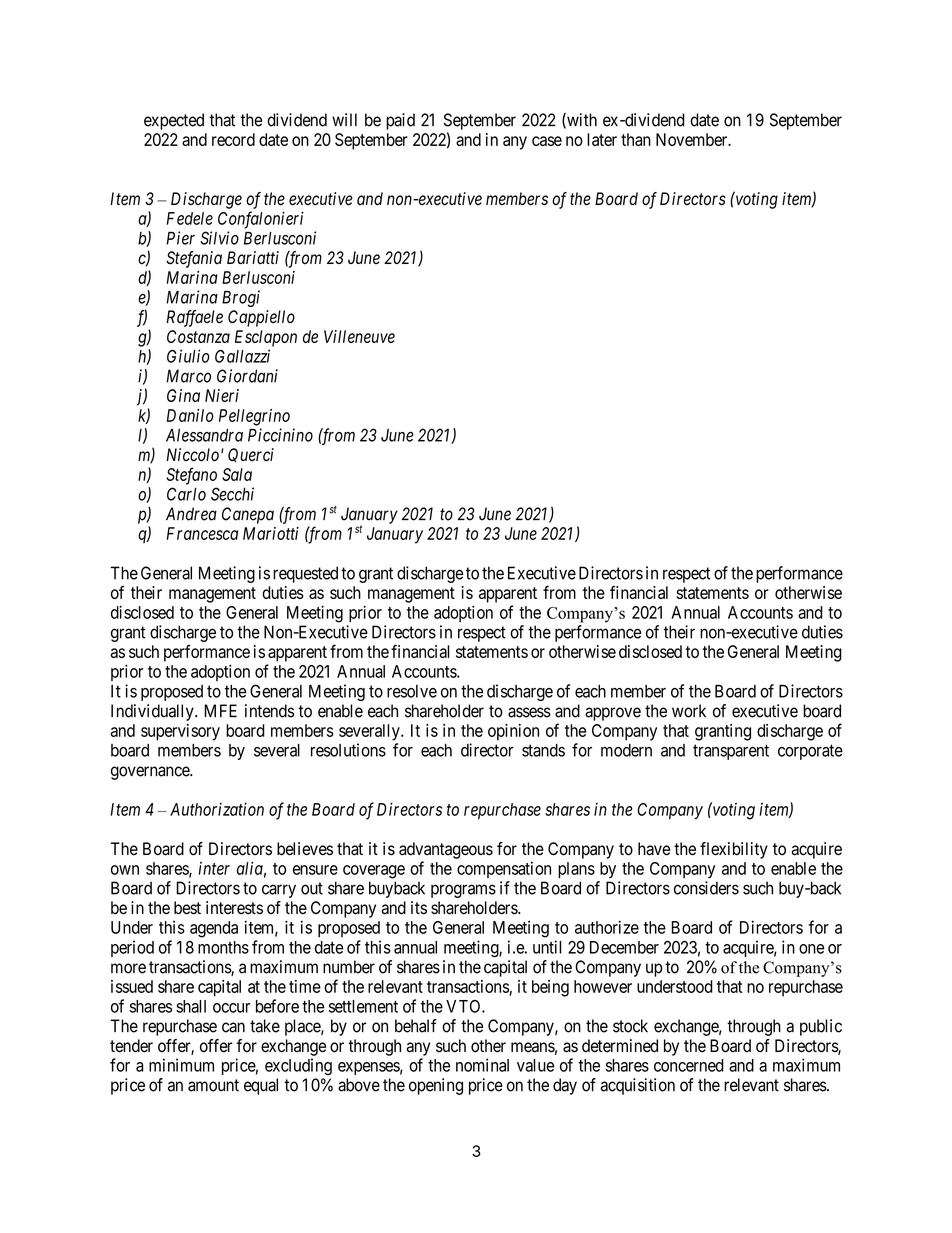 The height and width of the image is (1233, 952). Describe the element at coordinates (359, 336) in the image. I see `Villeneuve` at that location.
